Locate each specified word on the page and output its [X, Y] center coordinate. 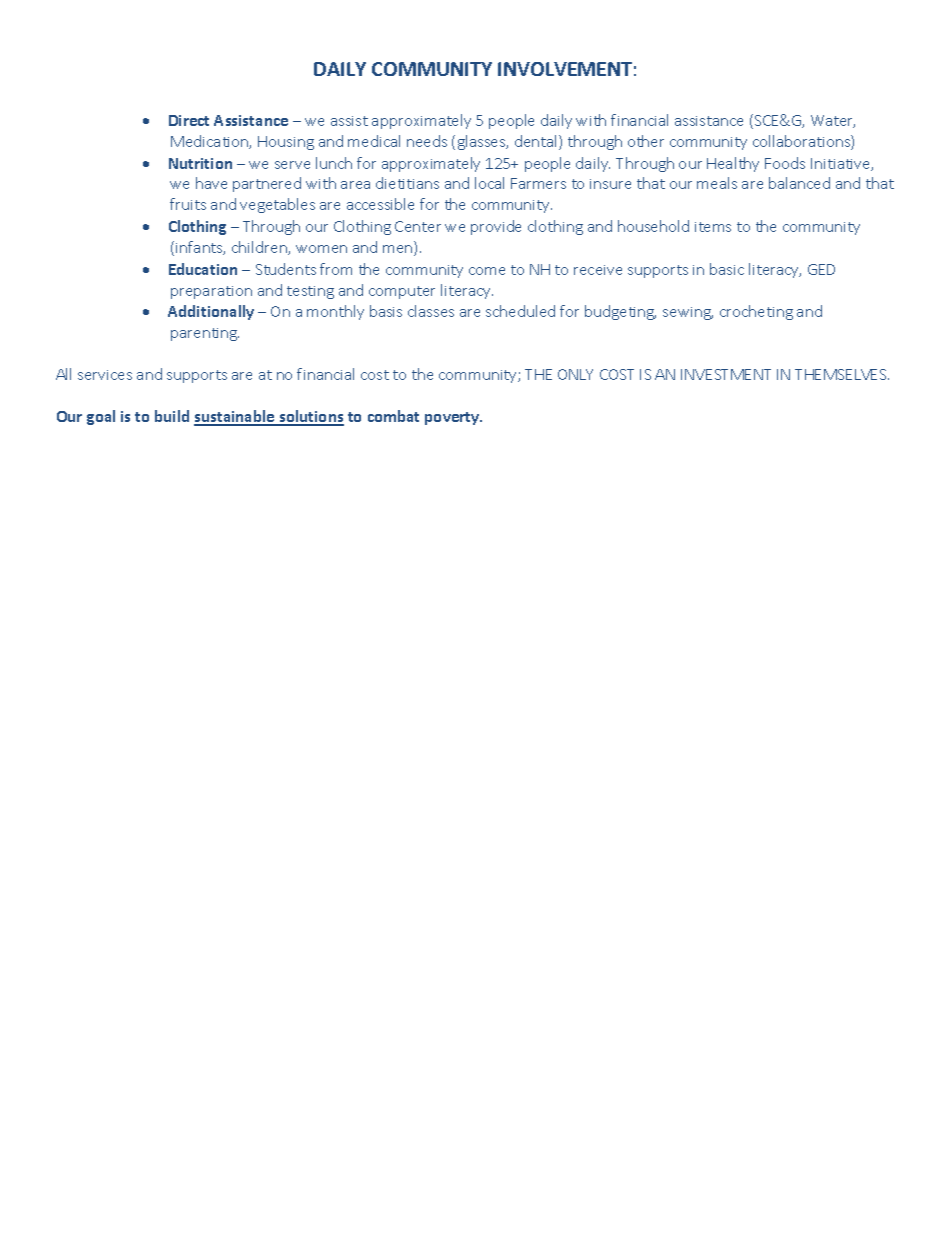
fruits [188, 204]
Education [203, 269]
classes [431, 311]
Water [833, 121]
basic [727, 269]
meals [717, 183]
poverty [453, 418]
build [172, 416]
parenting [205, 334]
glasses [483, 142]
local [489, 183]
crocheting [756, 312]
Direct [189, 120]
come [487, 271]
